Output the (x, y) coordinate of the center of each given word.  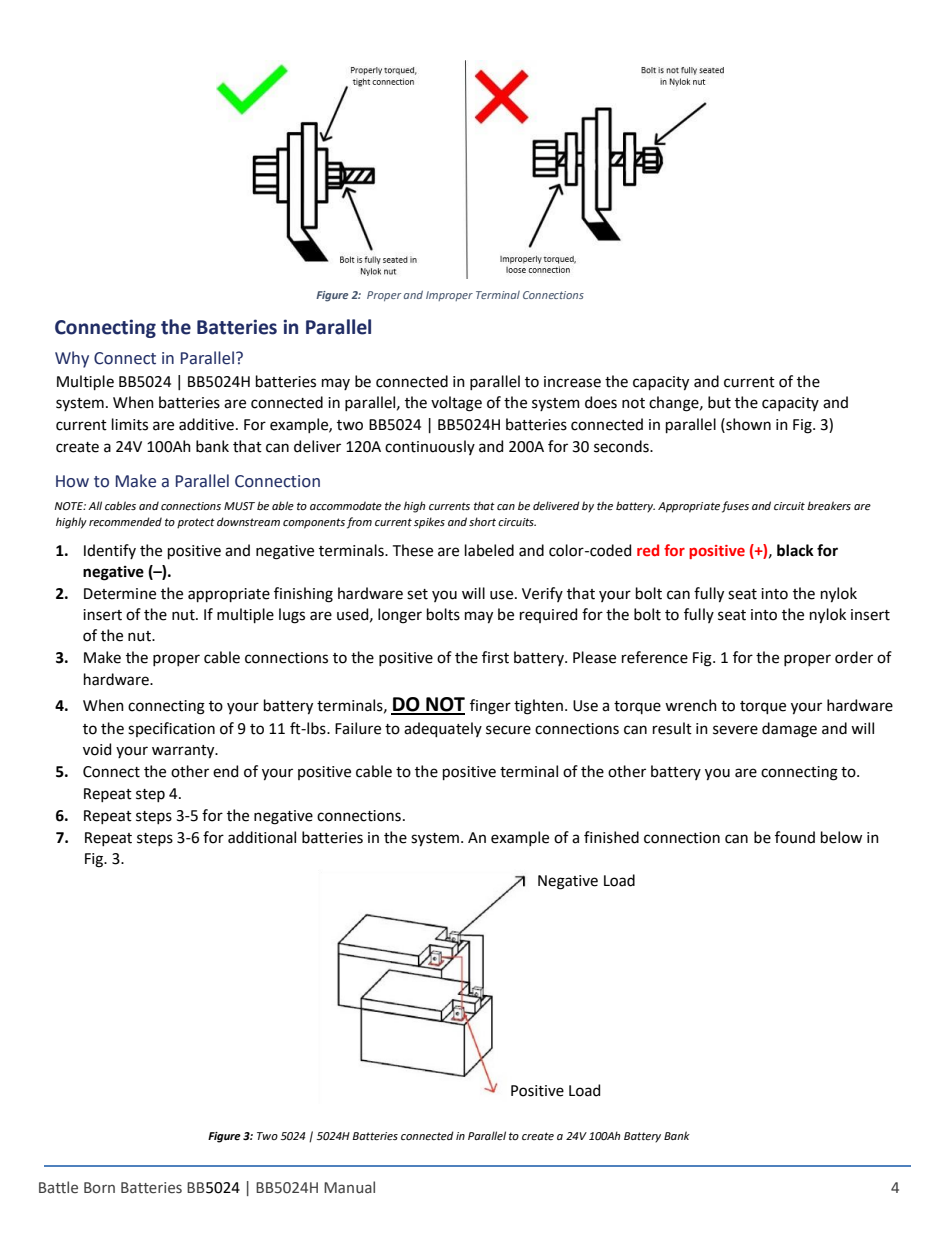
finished (611, 837)
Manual (349, 1187)
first (495, 657)
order (854, 657)
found (795, 837)
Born (99, 1188)
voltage (456, 404)
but (719, 402)
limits (130, 424)
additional (262, 837)
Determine (120, 594)
